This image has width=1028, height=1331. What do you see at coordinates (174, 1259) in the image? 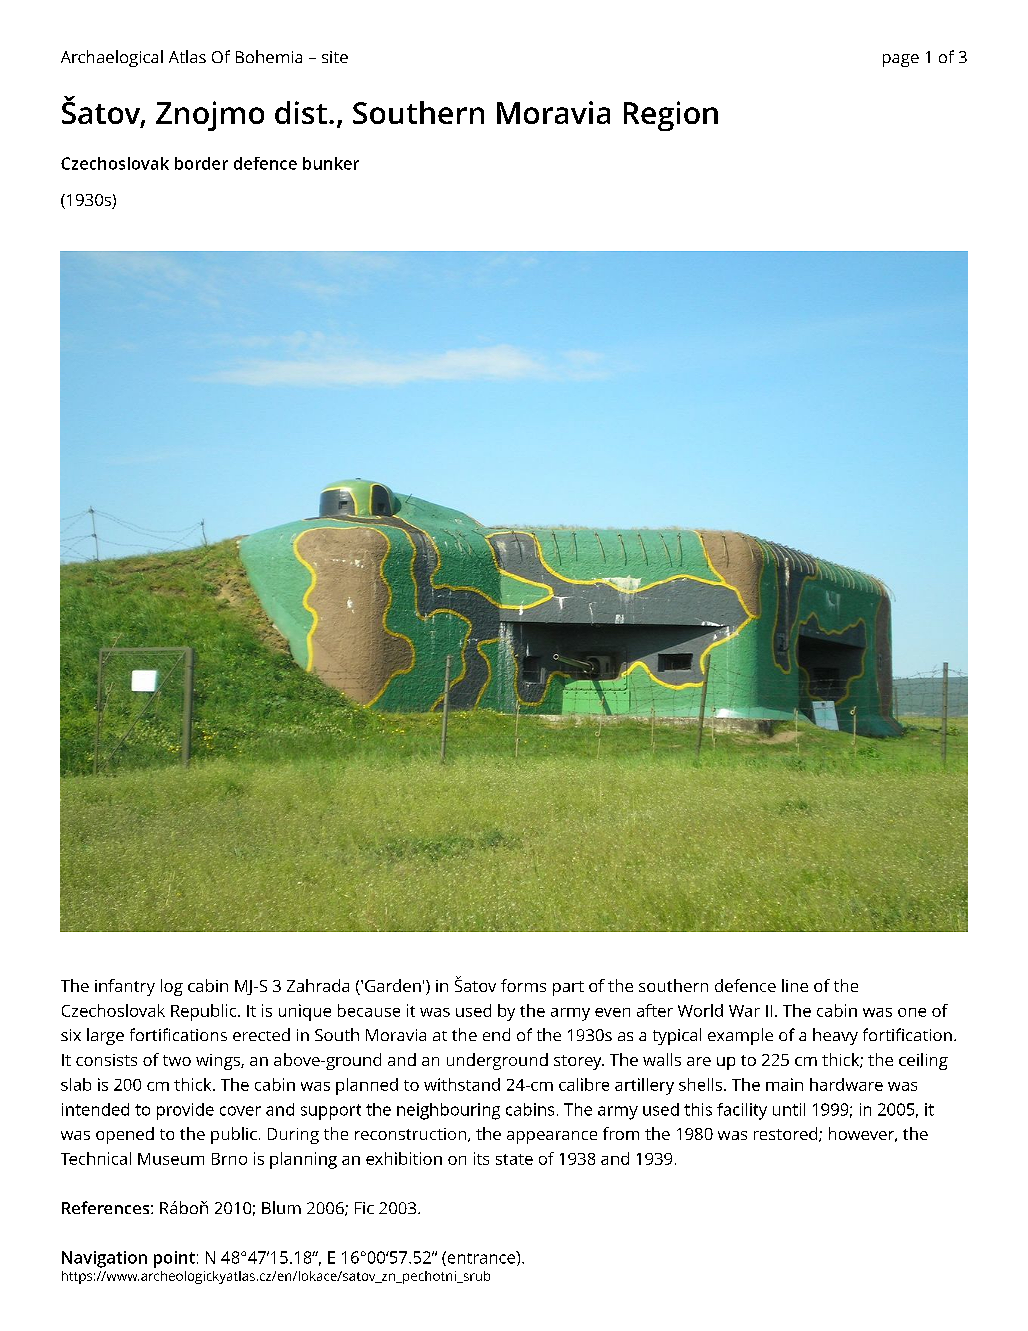
I see `point` at bounding box center [174, 1259].
